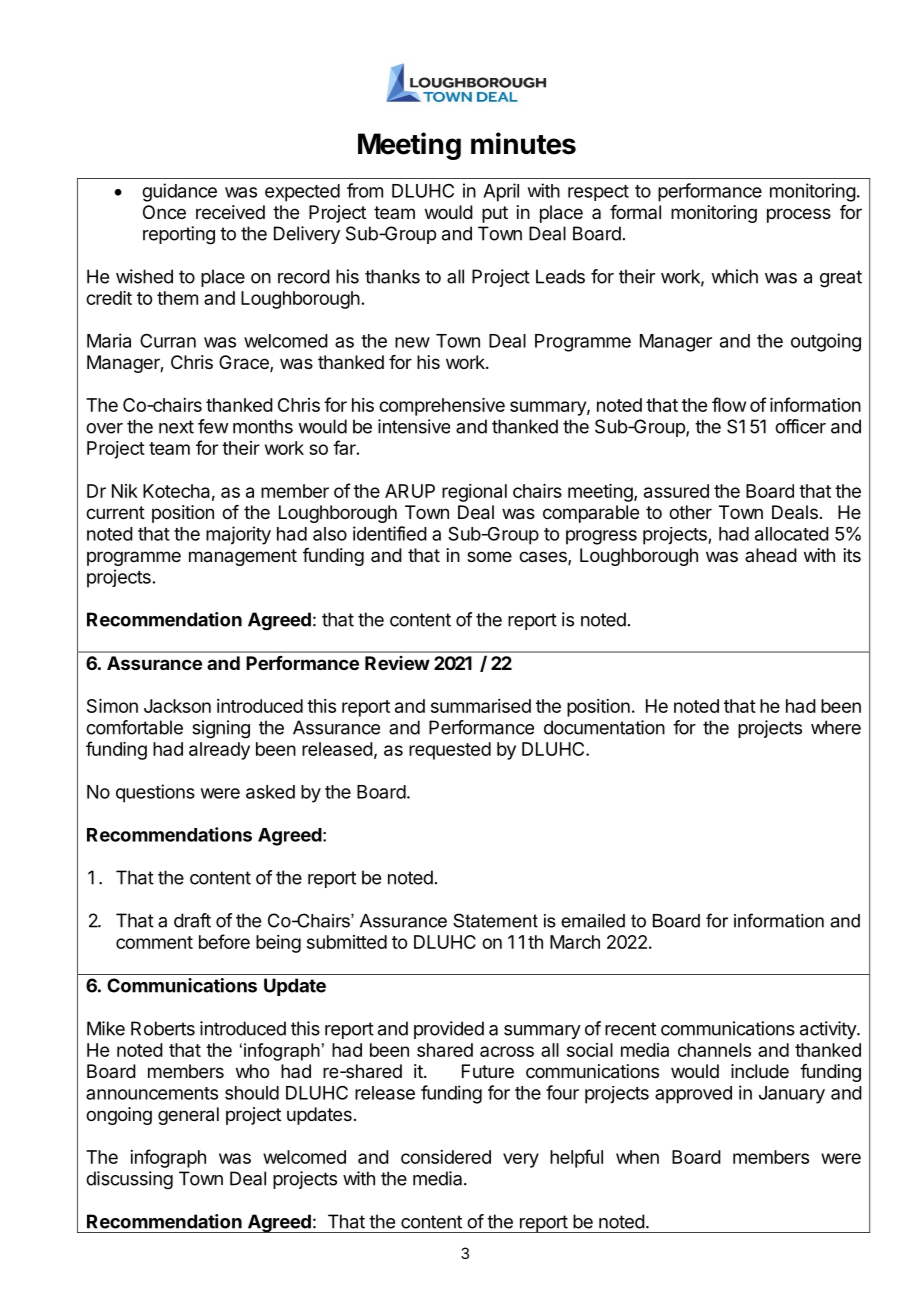 This document has height=1308, width=924. Describe the element at coordinates (238, 535) in the document. I see `majority` at that location.
